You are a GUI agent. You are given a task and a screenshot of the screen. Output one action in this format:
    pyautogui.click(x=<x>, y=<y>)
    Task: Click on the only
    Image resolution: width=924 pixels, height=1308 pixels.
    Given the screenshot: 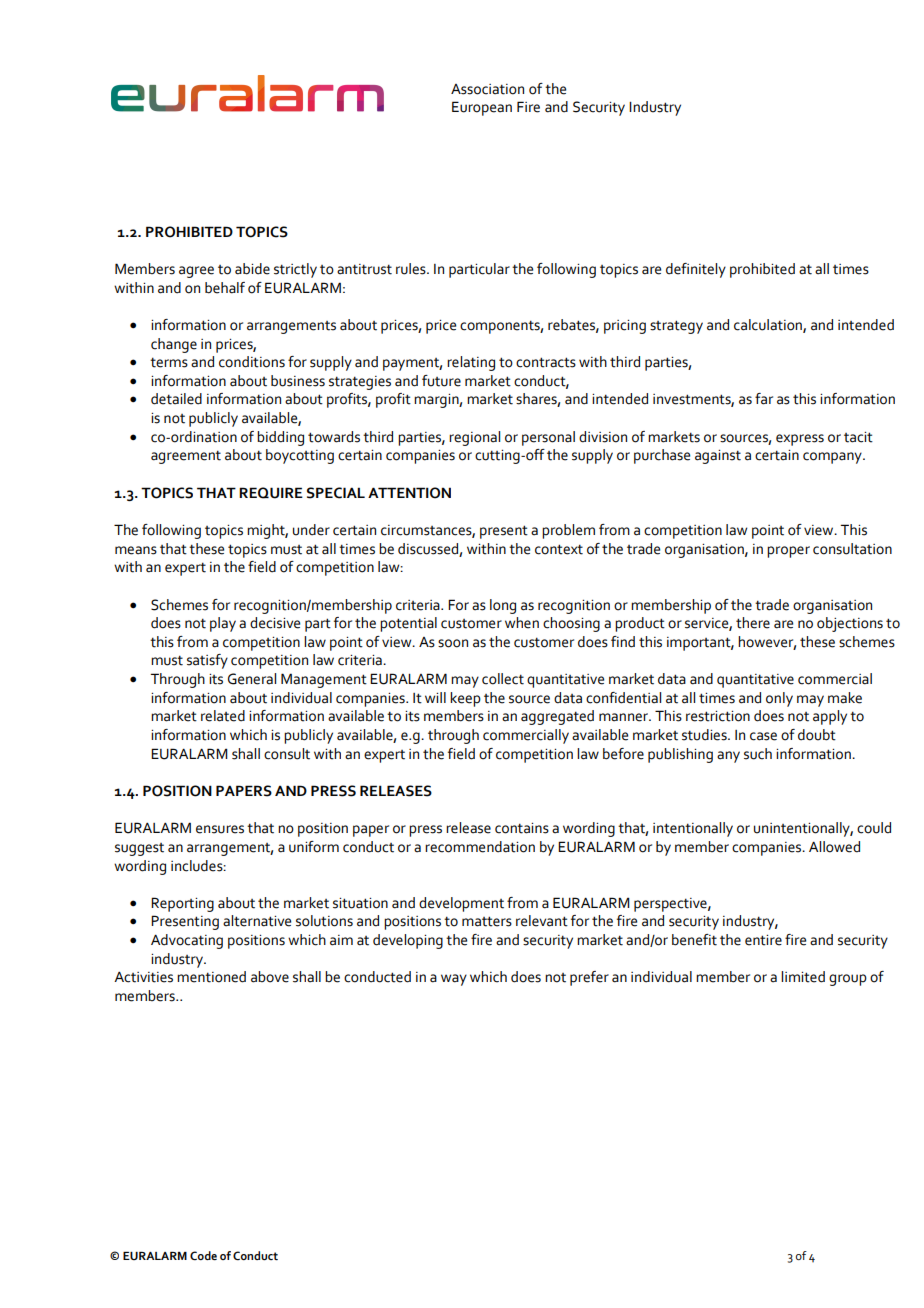 What is the action you would take?
    pyautogui.click(x=779, y=699)
